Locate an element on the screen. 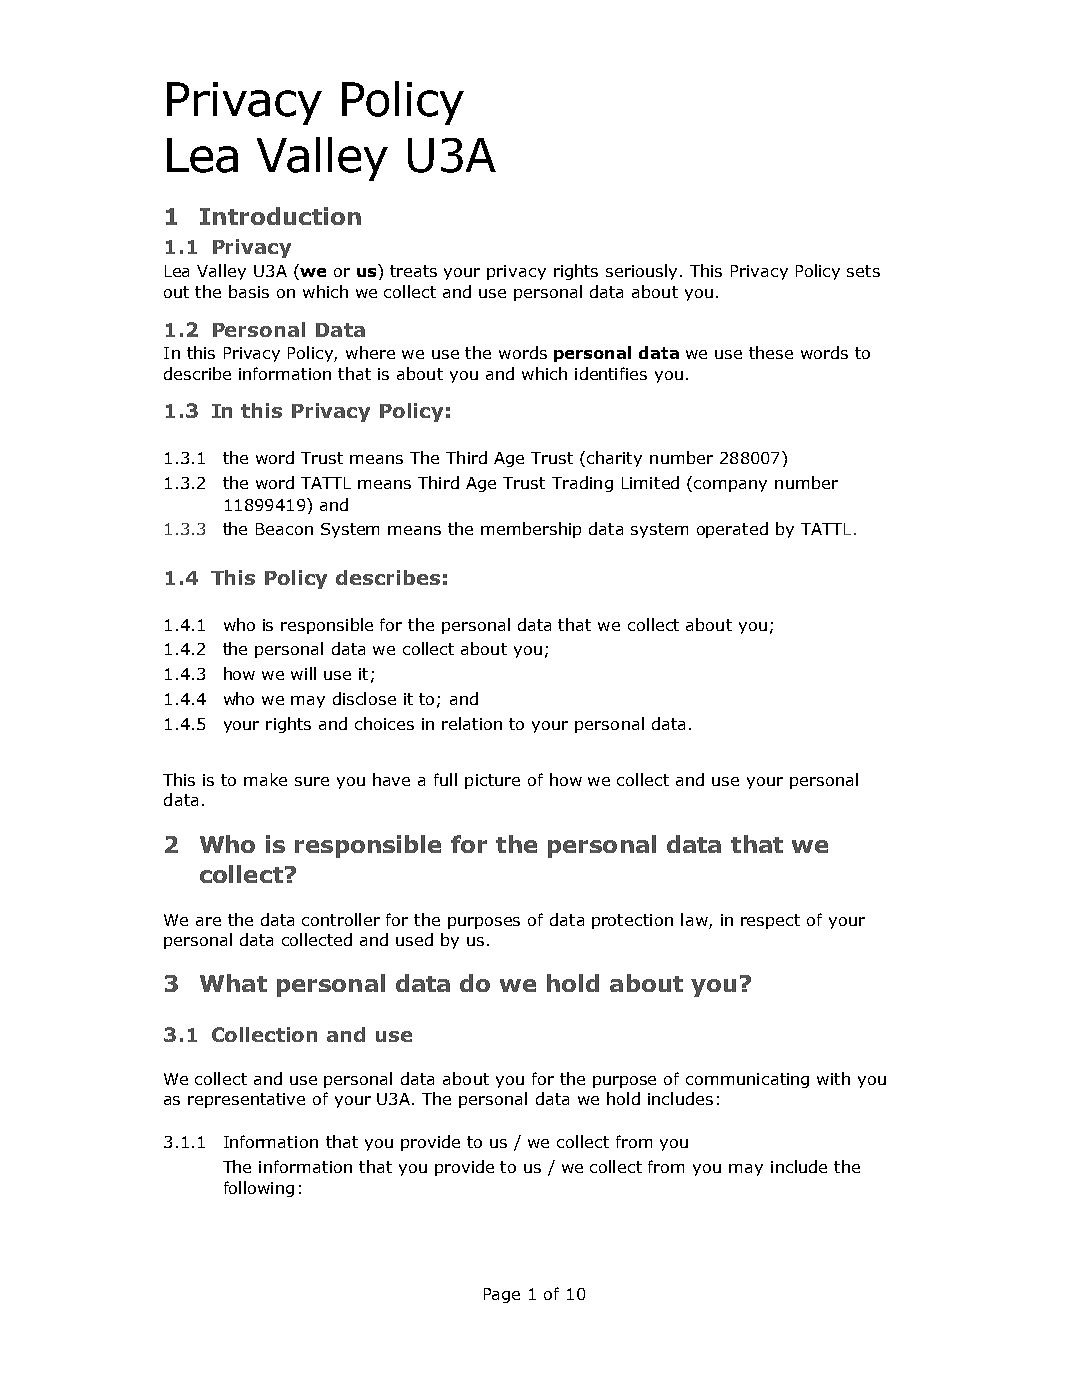  Introduction is located at coordinates (280, 216).
